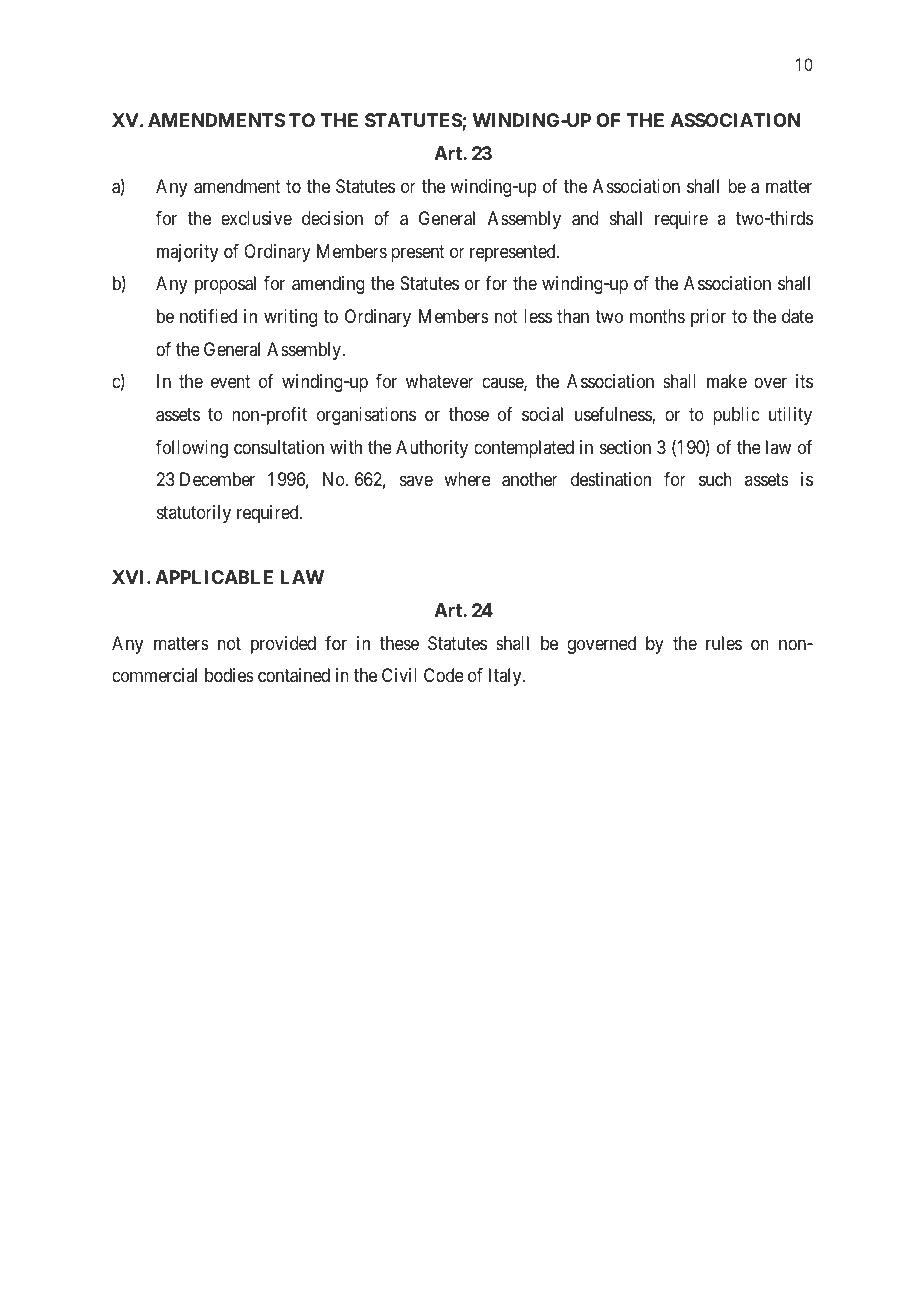 This page has width=924, height=1308. What do you see at coordinates (294, 675) in the page?
I see `contained` at bounding box center [294, 675].
